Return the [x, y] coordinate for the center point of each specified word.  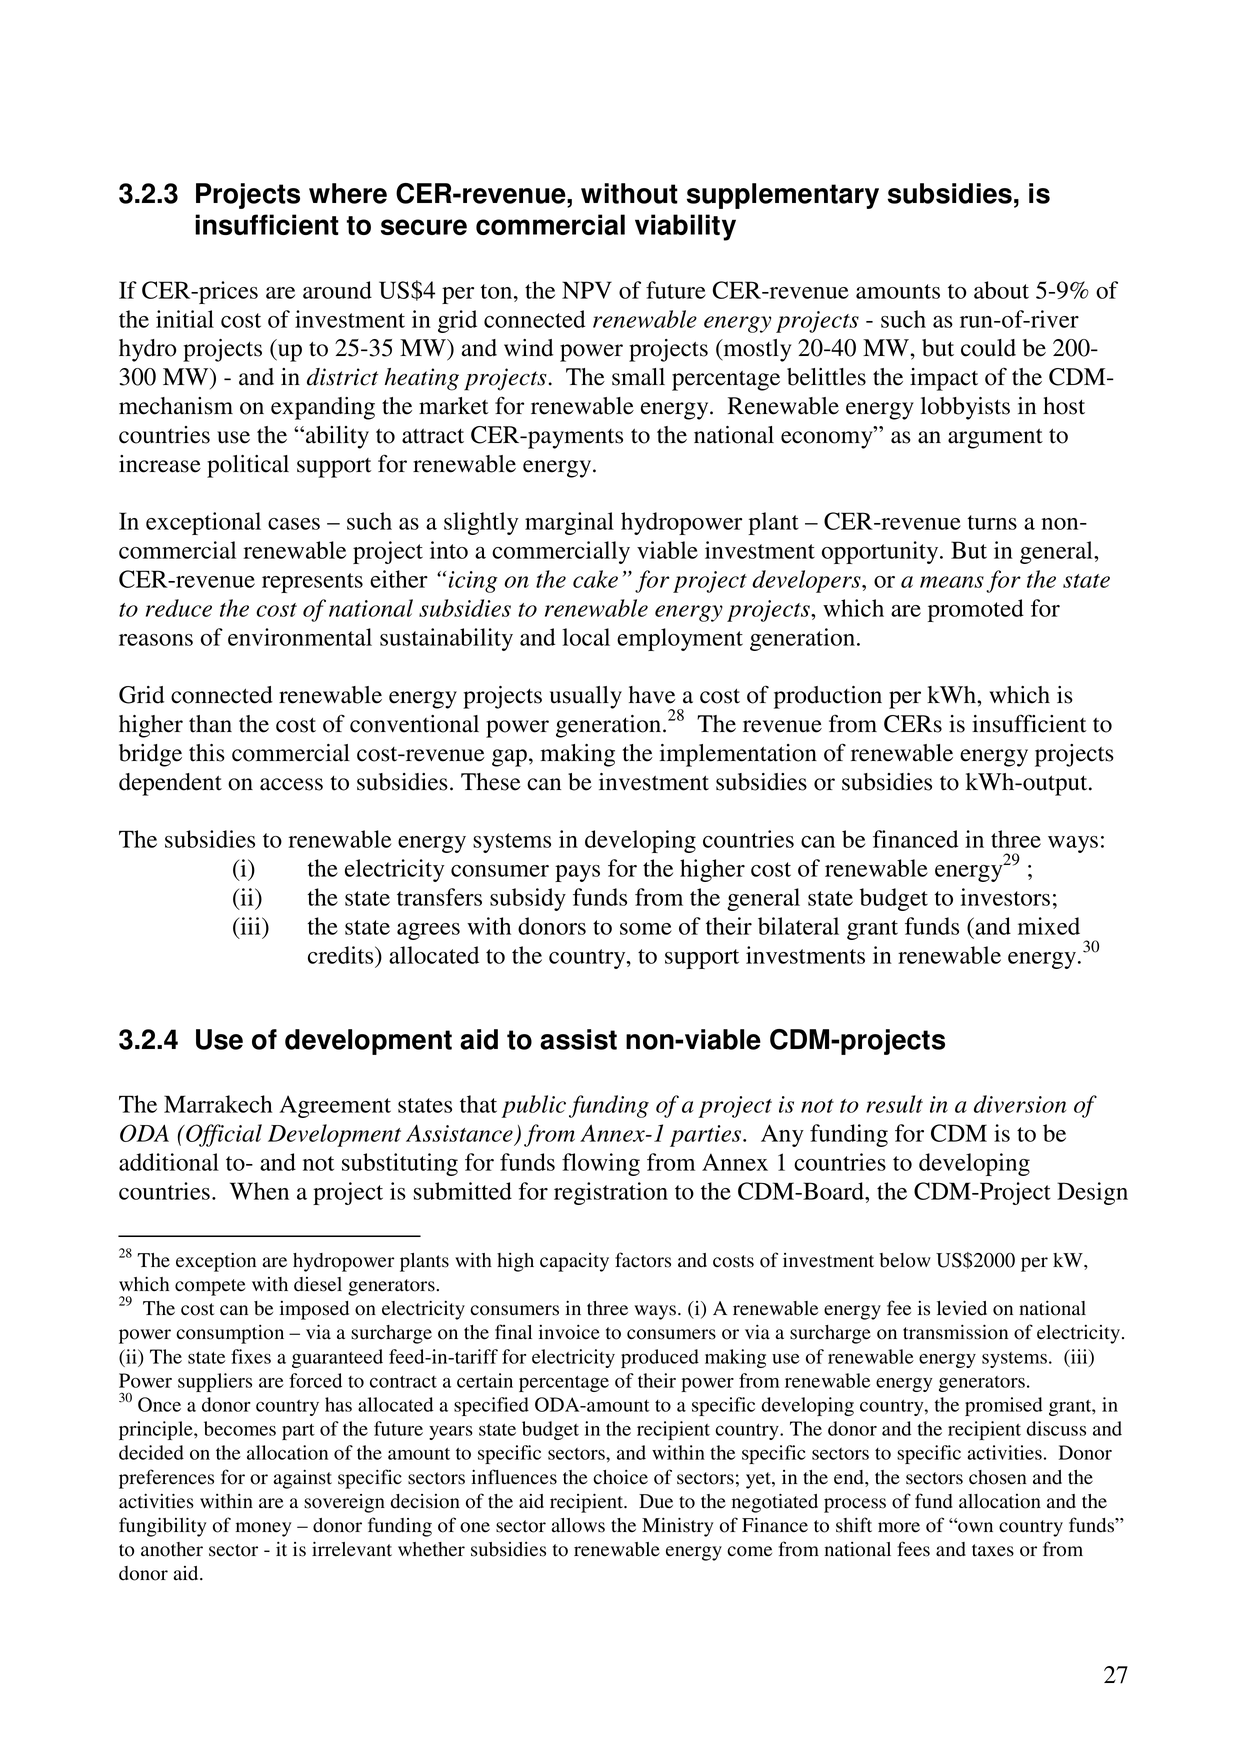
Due [656, 1501]
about [1001, 290]
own [974, 1527]
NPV [587, 290]
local [586, 637]
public [533, 1106]
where [348, 193]
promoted [976, 610]
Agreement [335, 1106]
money [263, 1529]
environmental [300, 637]
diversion [1020, 1104]
